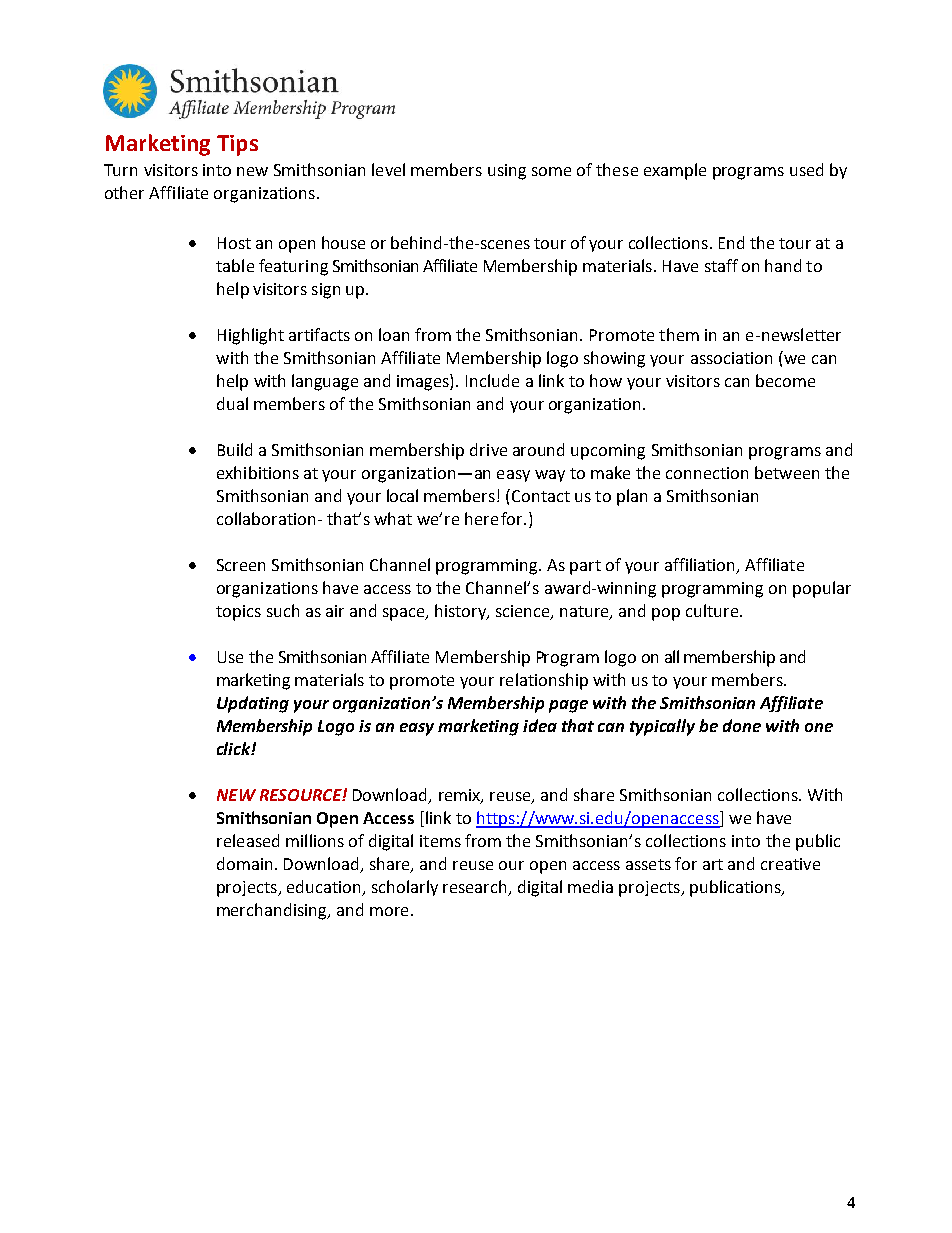 The image size is (952, 1233). What do you see at coordinates (790, 864) in the screenshot?
I see `creative` at bounding box center [790, 864].
